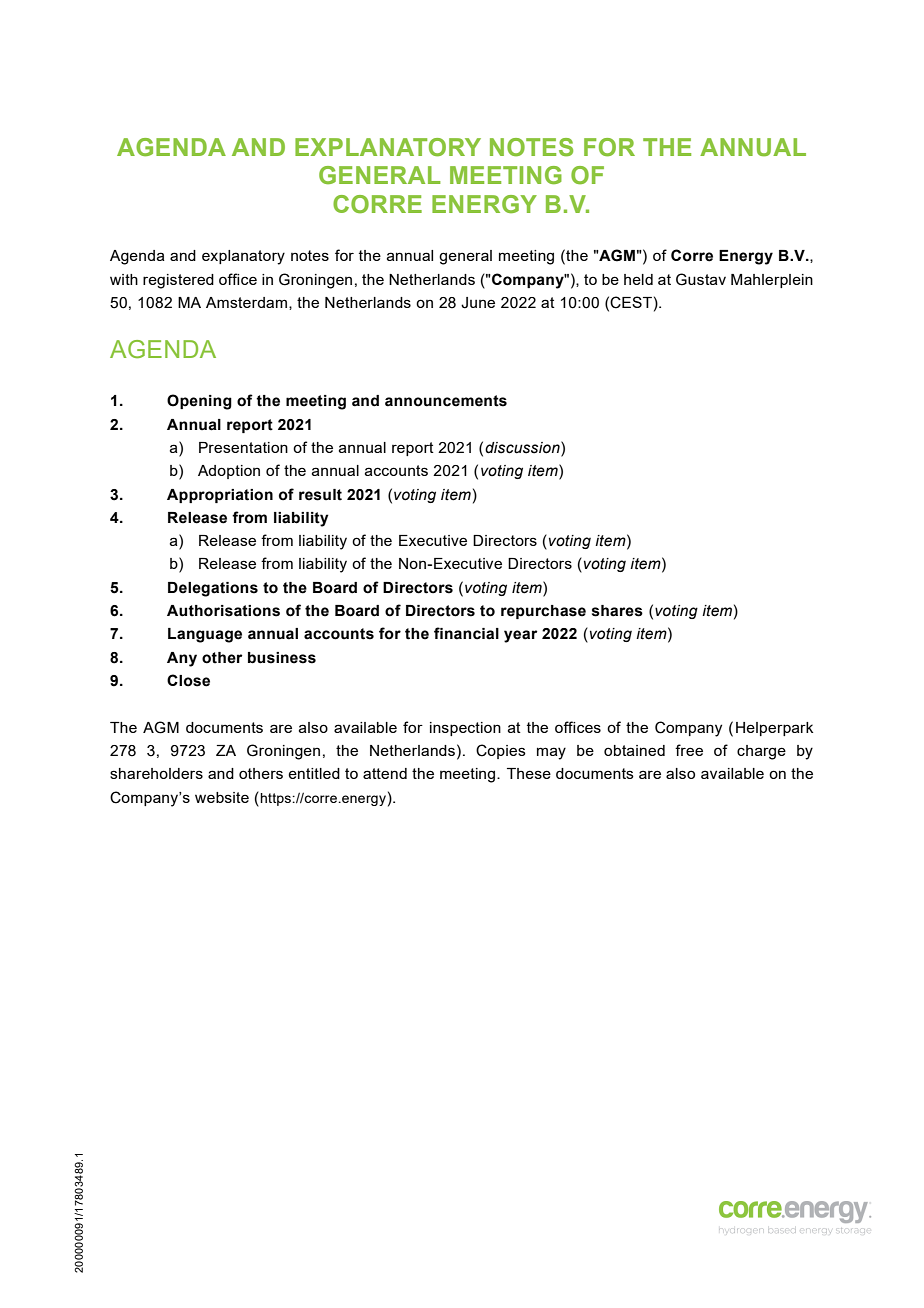 The image size is (924, 1308). I want to click on attend, so click(385, 773).
